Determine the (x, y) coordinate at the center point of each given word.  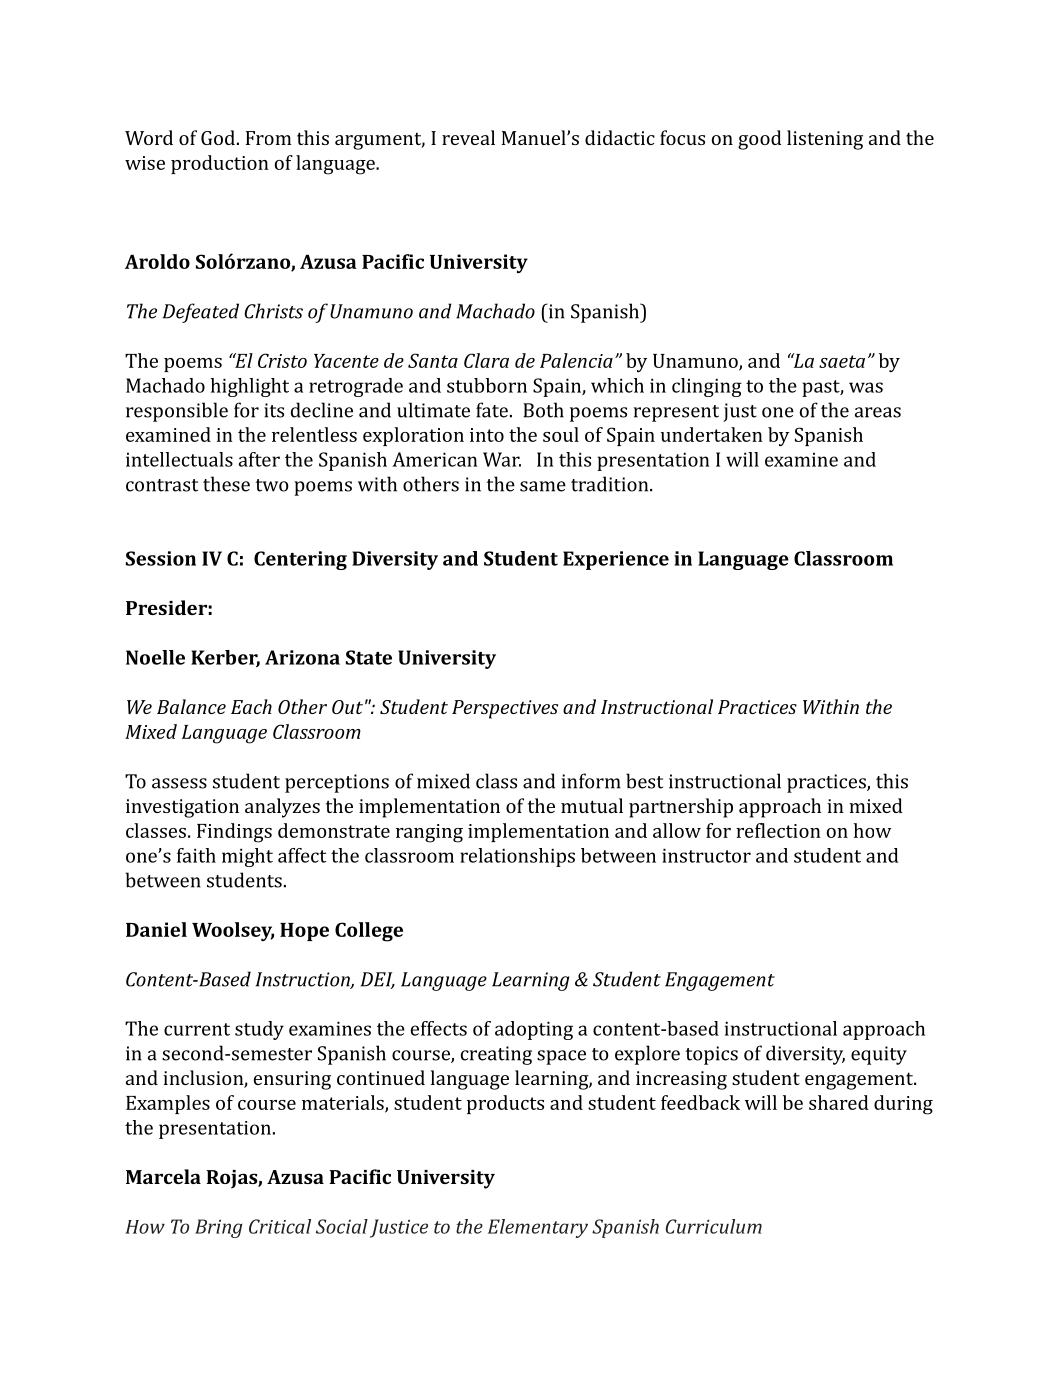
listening (825, 140)
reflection (778, 830)
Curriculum (714, 1226)
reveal (468, 137)
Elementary (538, 1228)
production (220, 164)
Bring (218, 1228)
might (247, 857)
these (226, 484)
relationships (517, 857)
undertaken (712, 434)
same (543, 486)
